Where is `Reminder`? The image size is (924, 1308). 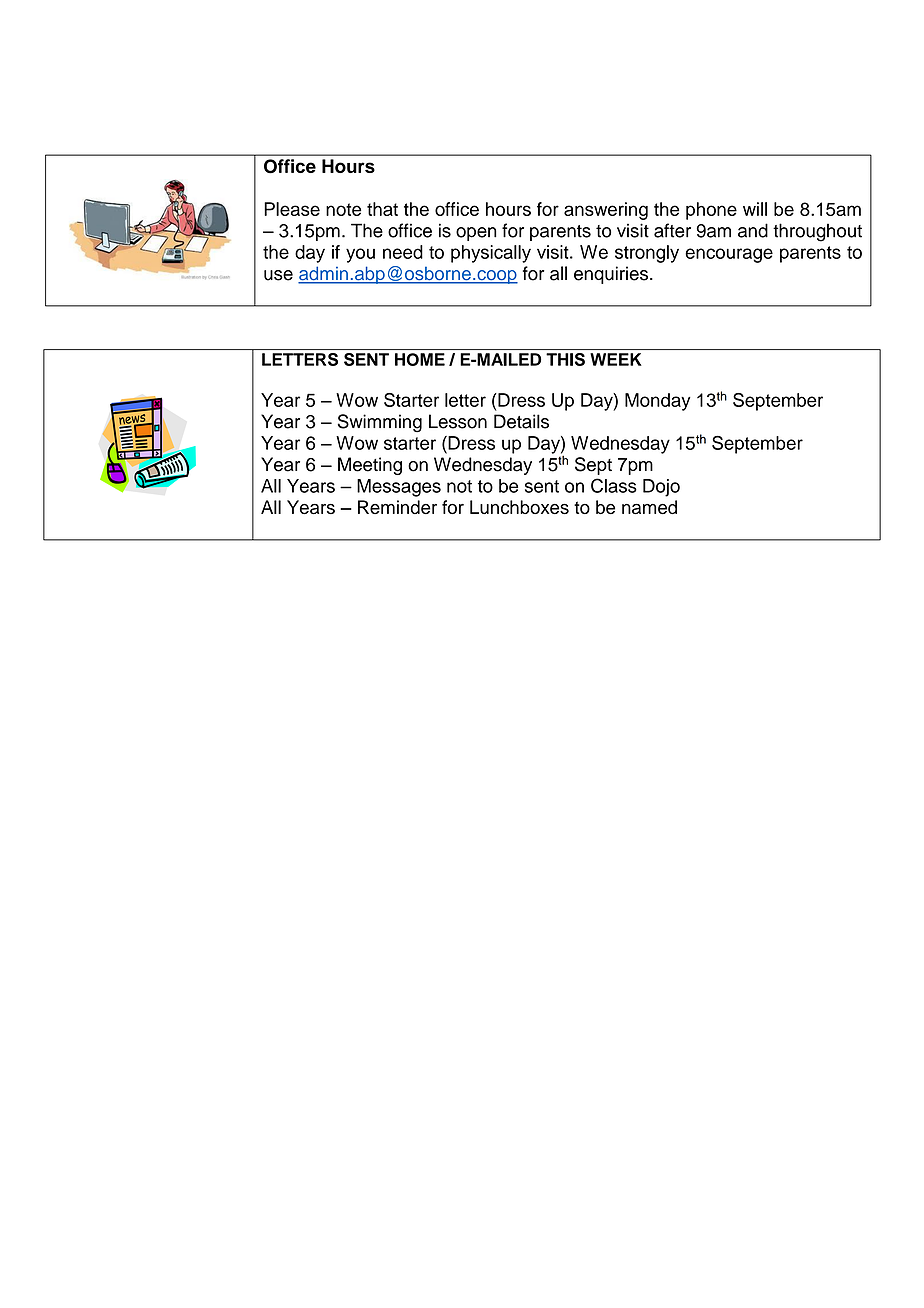
Reminder is located at coordinates (397, 507).
